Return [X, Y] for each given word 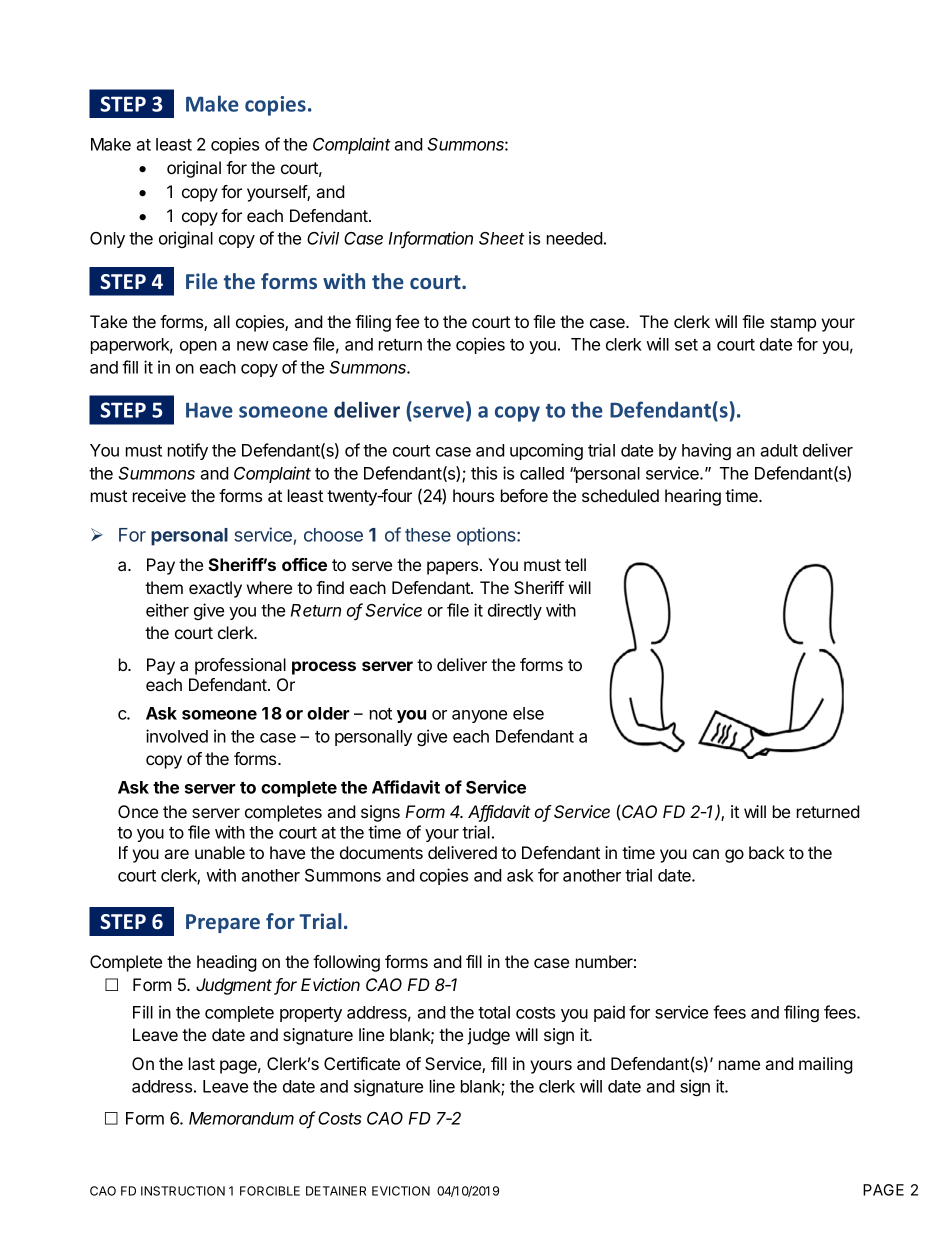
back [767, 852]
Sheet [502, 238]
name [739, 1065]
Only [107, 240]
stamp [793, 324]
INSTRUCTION [183, 1191]
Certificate [362, 1063]
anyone [479, 716]
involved [177, 736]
